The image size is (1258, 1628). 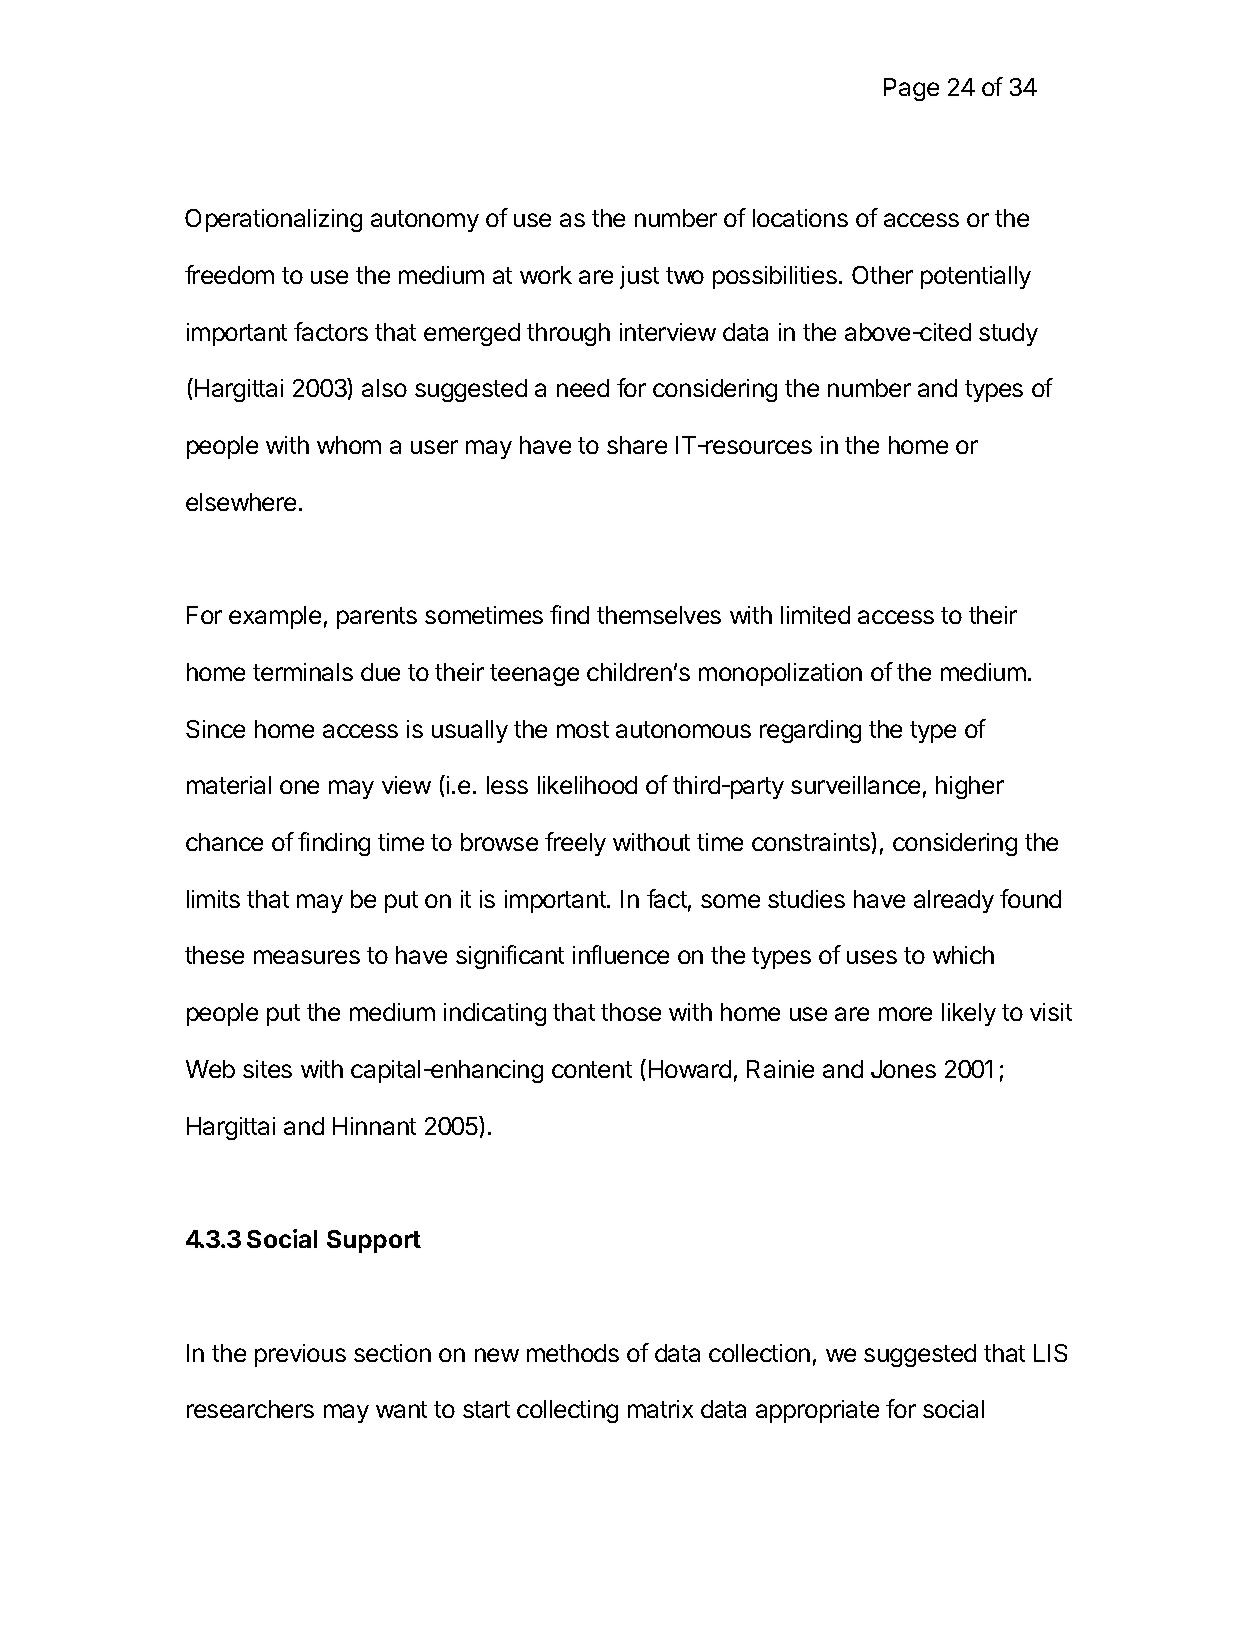 What do you see at coordinates (229, 785) in the image?
I see `material` at bounding box center [229, 785].
